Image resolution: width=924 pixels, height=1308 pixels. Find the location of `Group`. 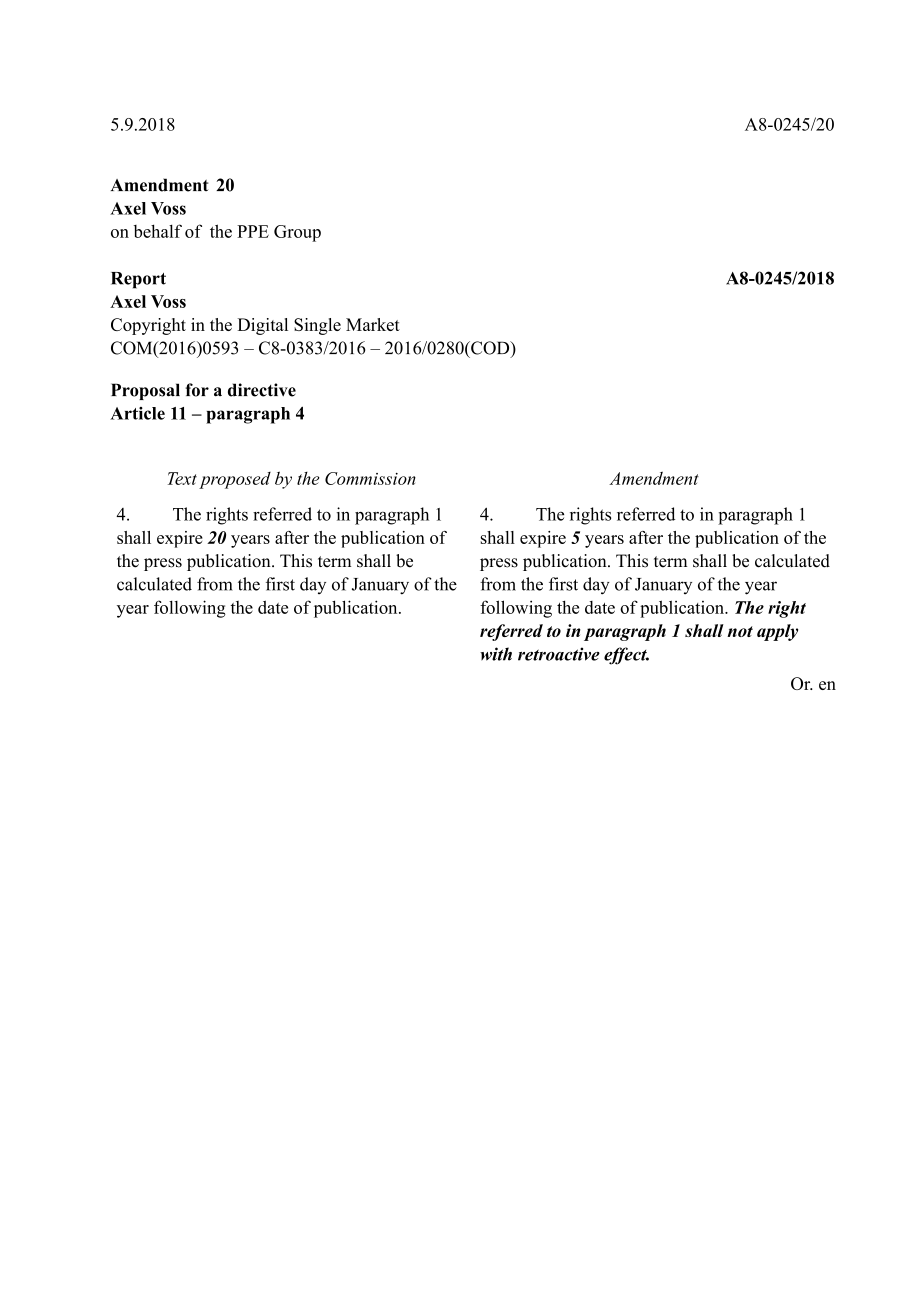

Group is located at coordinates (297, 233).
